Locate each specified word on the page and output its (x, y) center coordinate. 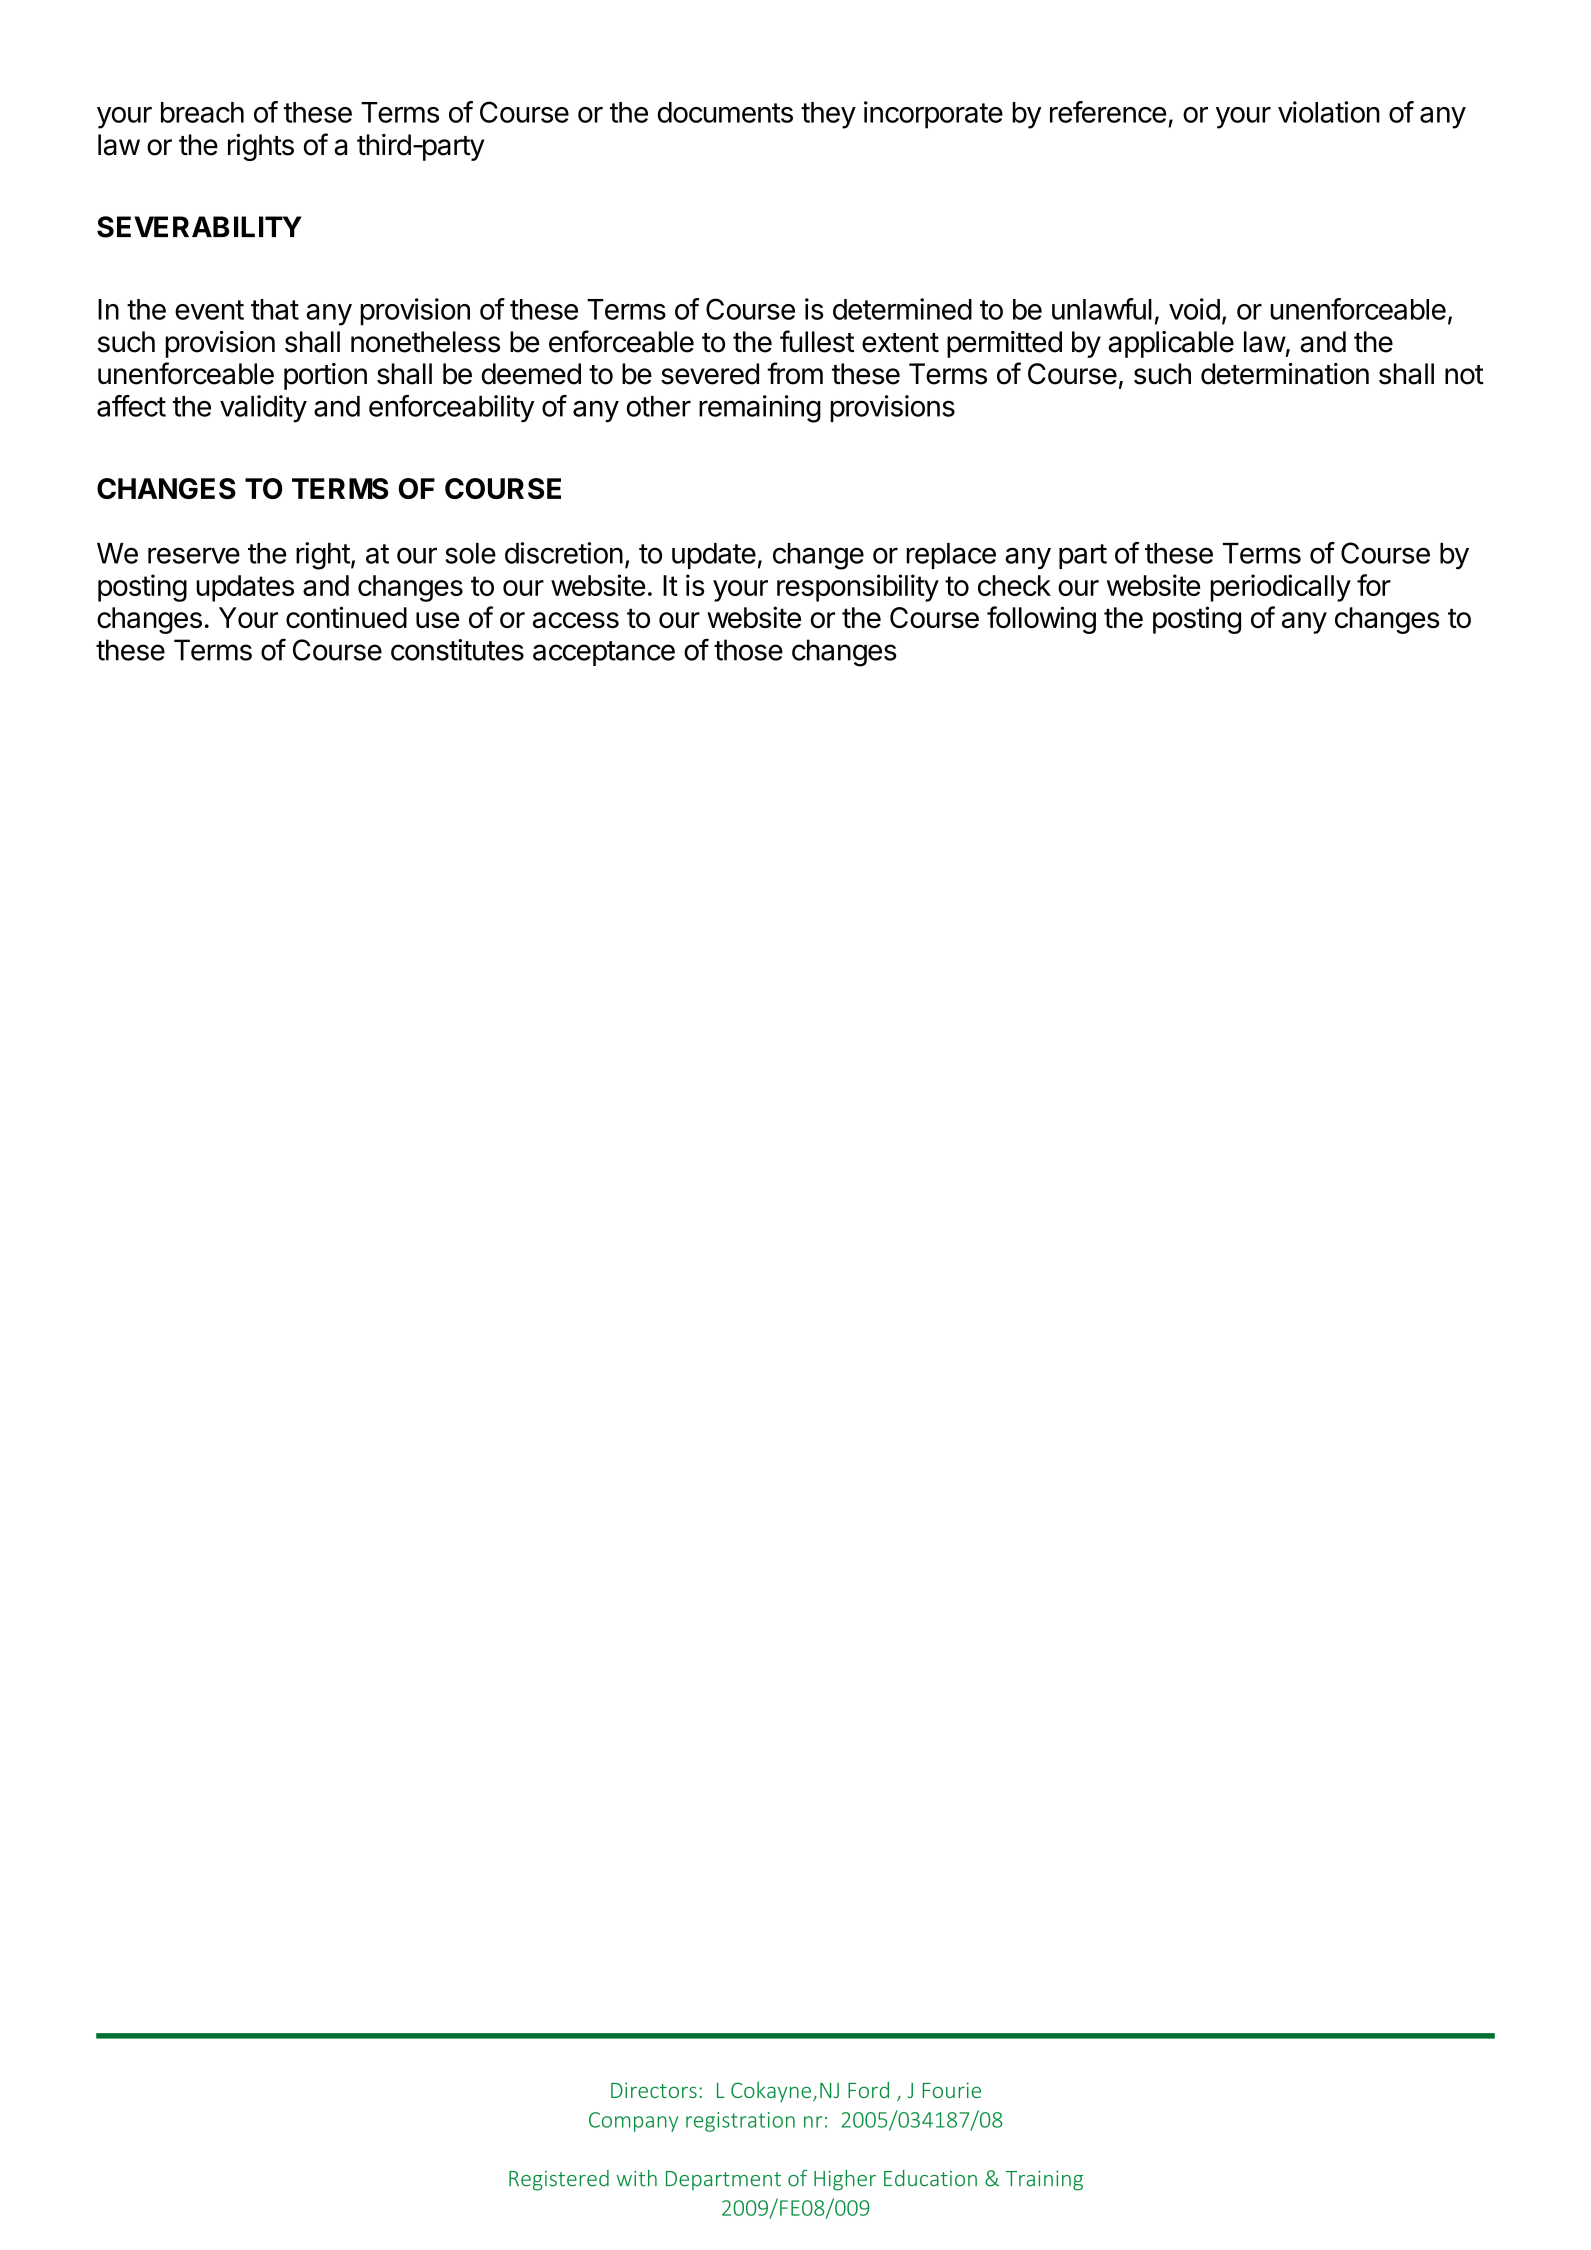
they (828, 115)
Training (1044, 2181)
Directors (654, 2090)
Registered (559, 2180)
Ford (868, 2089)
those (748, 650)
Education (930, 2178)
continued (346, 617)
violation (1329, 112)
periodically (1280, 588)
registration (740, 2122)
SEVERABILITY (199, 227)
